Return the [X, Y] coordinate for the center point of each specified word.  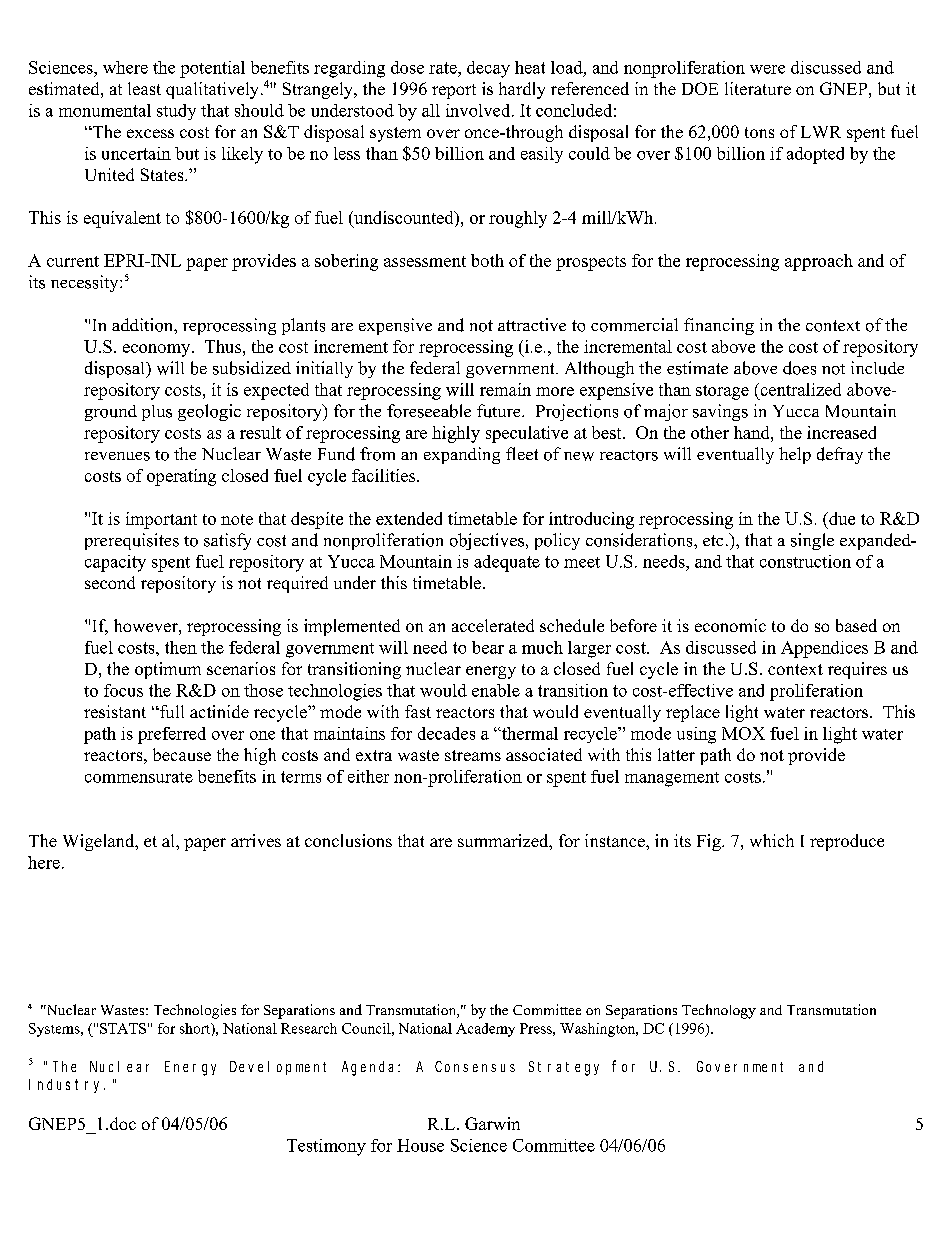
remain [505, 389]
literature [758, 88]
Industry [67, 1086]
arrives [256, 840]
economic [730, 625]
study [176, 112]
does [799, 368]
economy [158, 350]
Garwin [492, 1123]
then [181, 647]
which [772, 840]
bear [488, 647]
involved [479, 110]
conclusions [348, 840]
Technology [719, 1011]
